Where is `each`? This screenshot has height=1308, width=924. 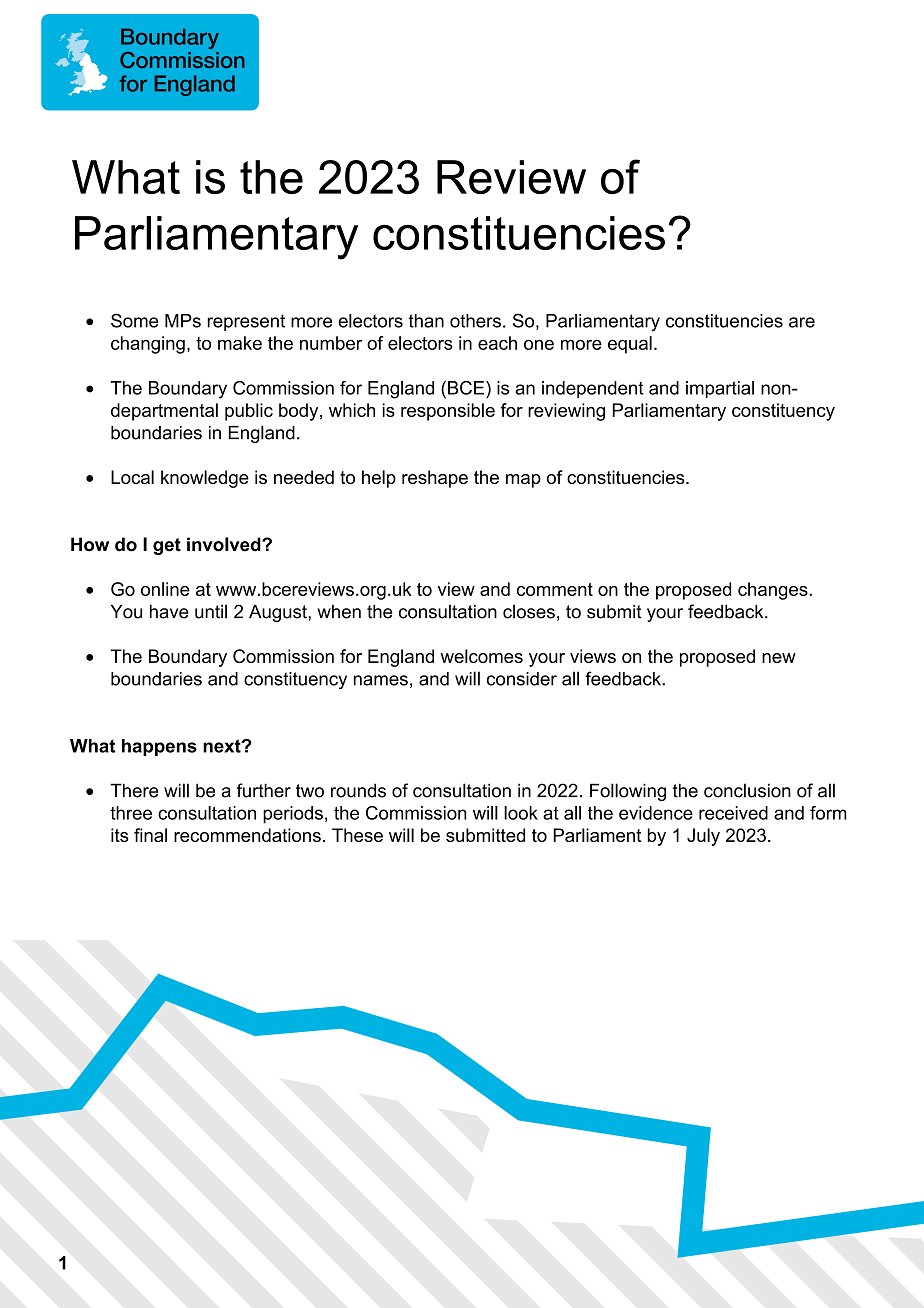
each is located at coordinates (497, 343).
